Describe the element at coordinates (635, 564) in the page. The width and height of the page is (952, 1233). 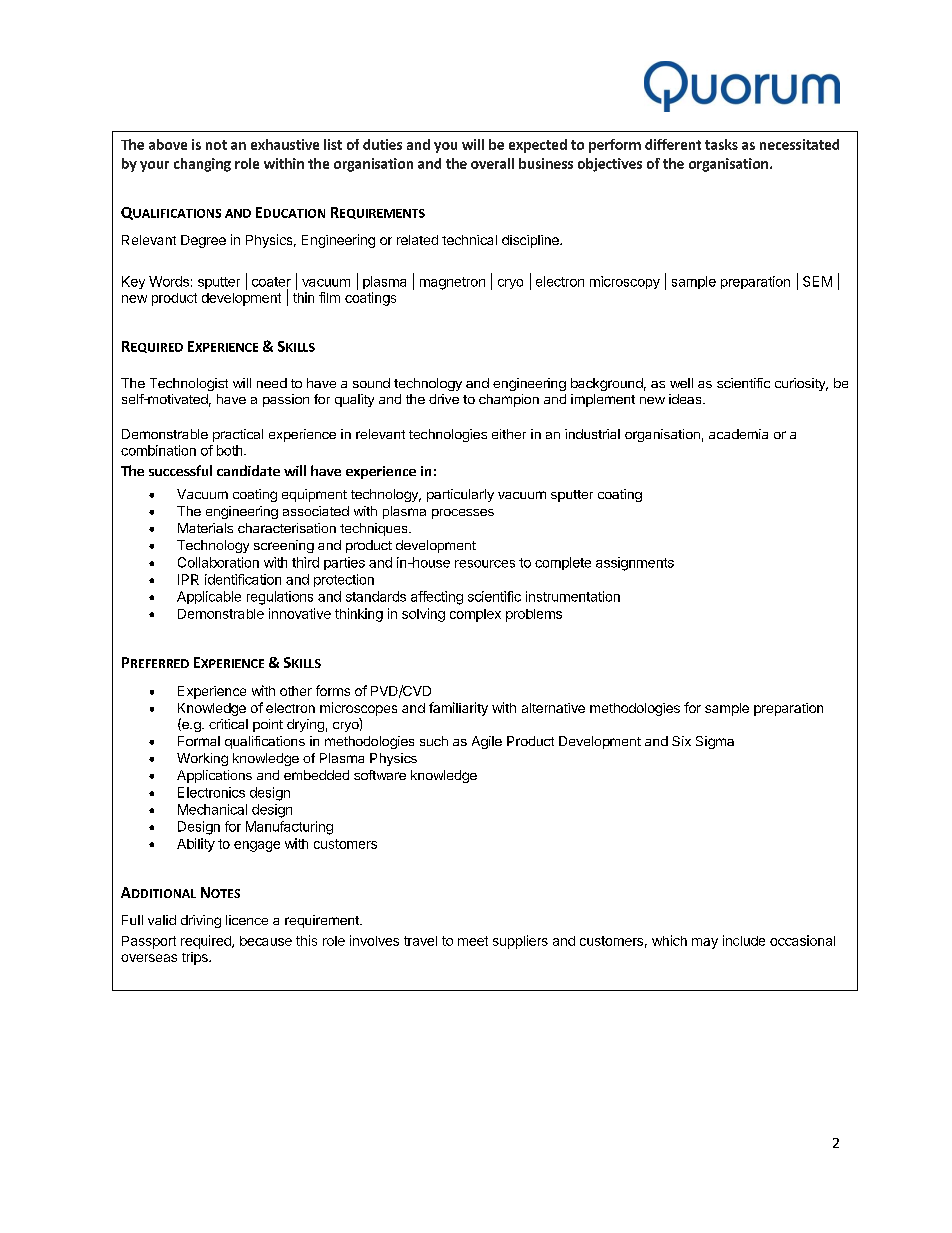
I see `assignments` at that location.
